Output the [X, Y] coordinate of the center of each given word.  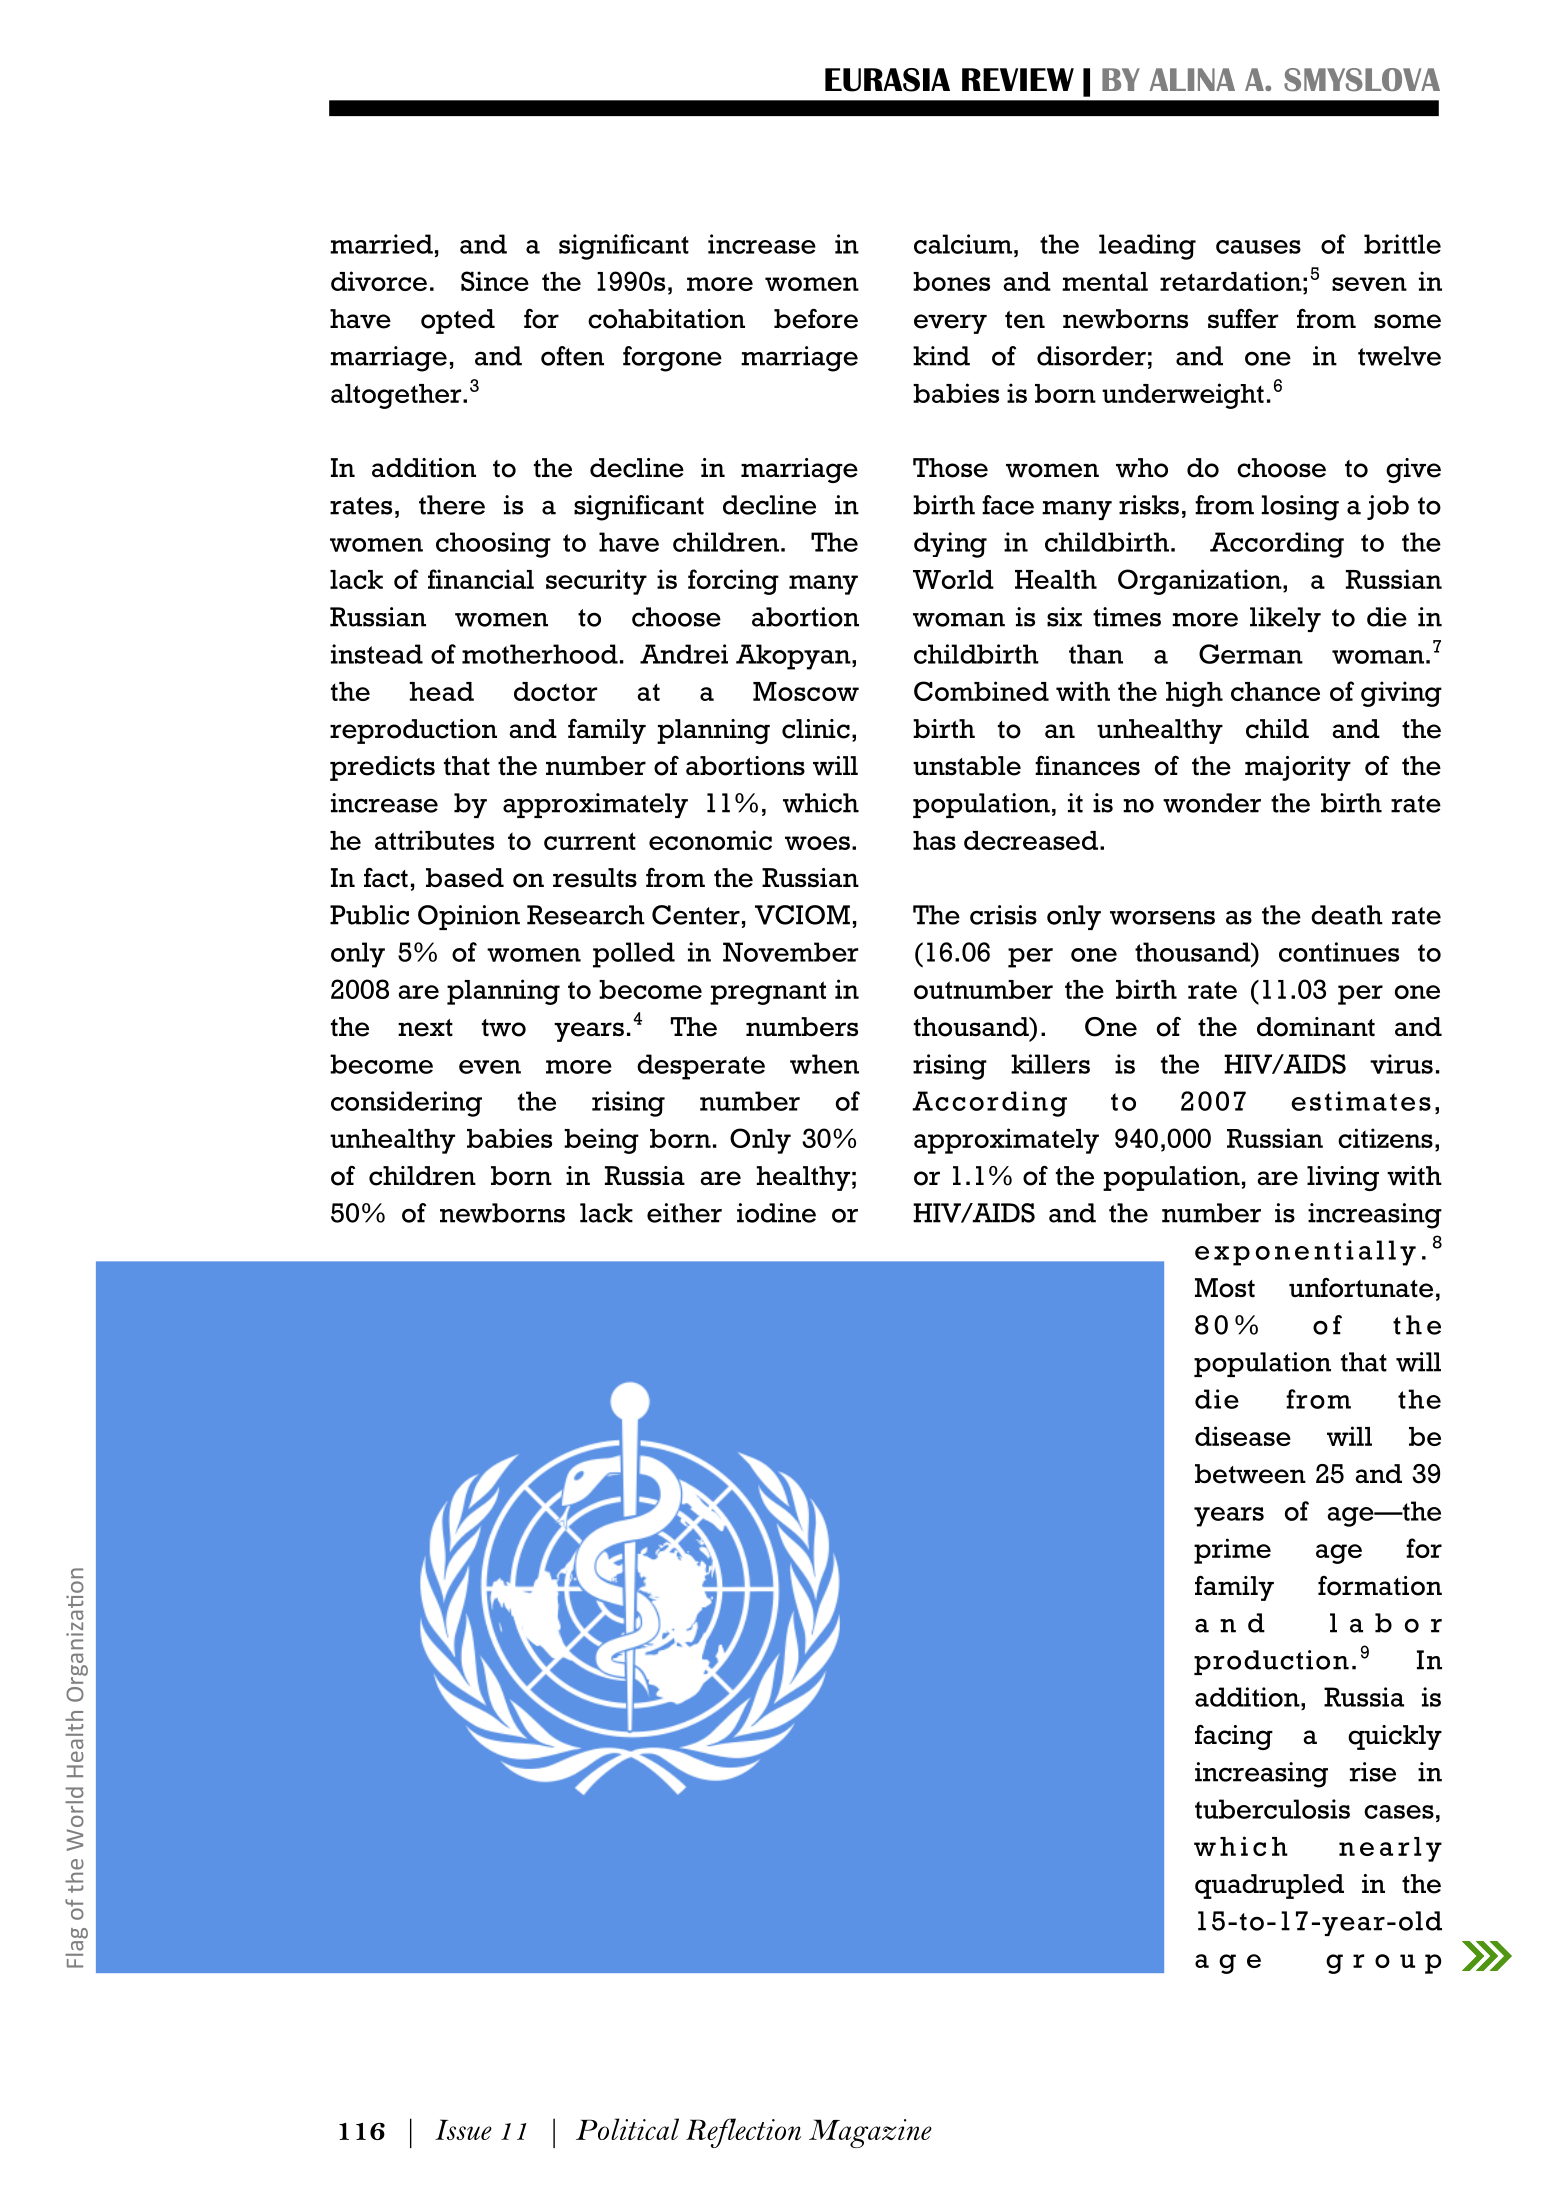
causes [1258, 247]
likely [1285, 619]
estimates [1361, 1101]
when [824, 1064]
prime [1232, 1551]
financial [481, 579]
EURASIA [887, 80]
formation [1380, 1586]
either [684, 1213]
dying [950, 545]
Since [495, 281]
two [504, 1028]
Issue [463, 2129]
